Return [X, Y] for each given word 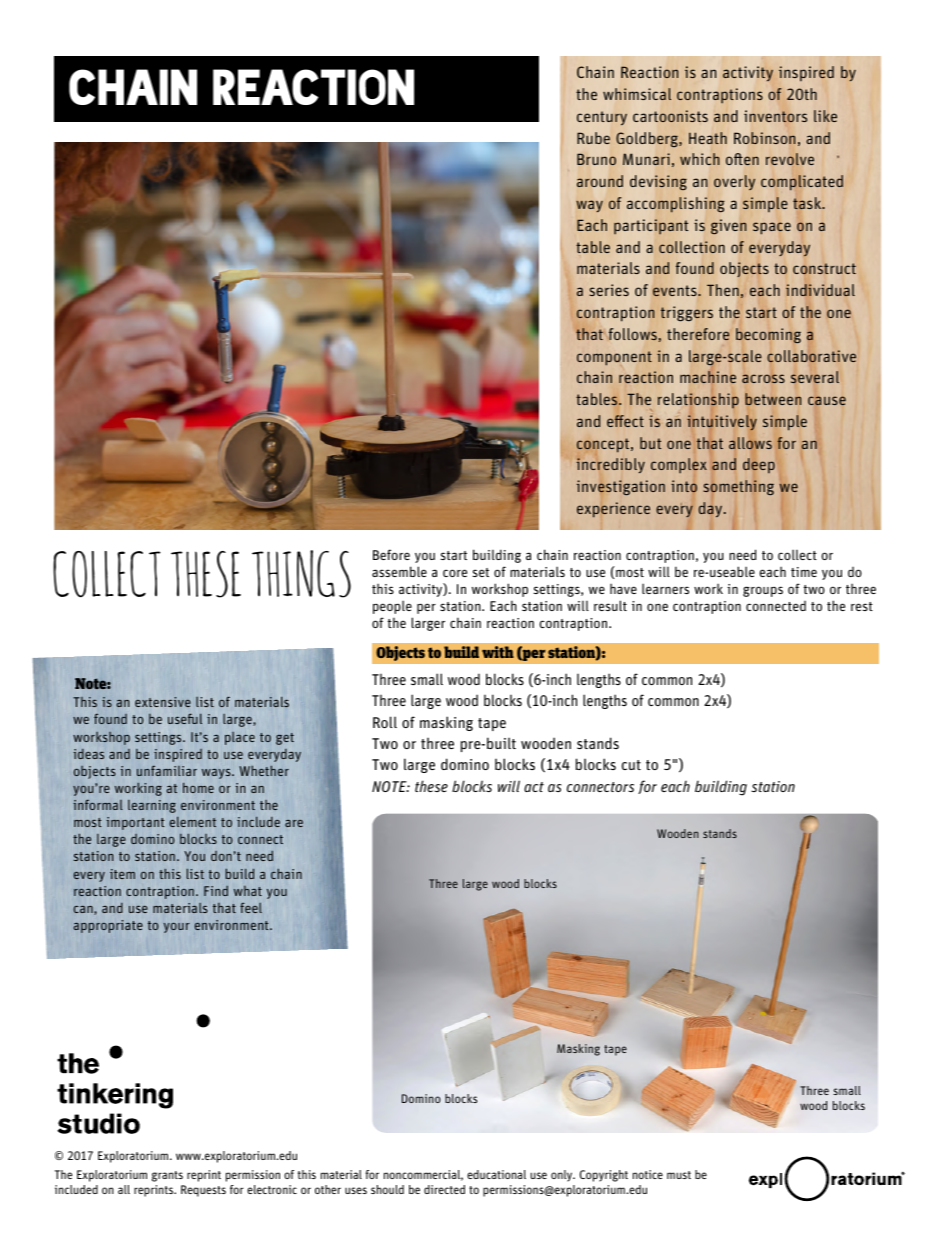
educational [496, 1174]
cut [631, 765]
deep [759, 465]
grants [167, 1176]
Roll [385, 722]
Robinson [765, 138]
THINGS [301, 574]
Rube [593, 138]
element [193, 821]
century [602, 118]
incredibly [611, 465]
